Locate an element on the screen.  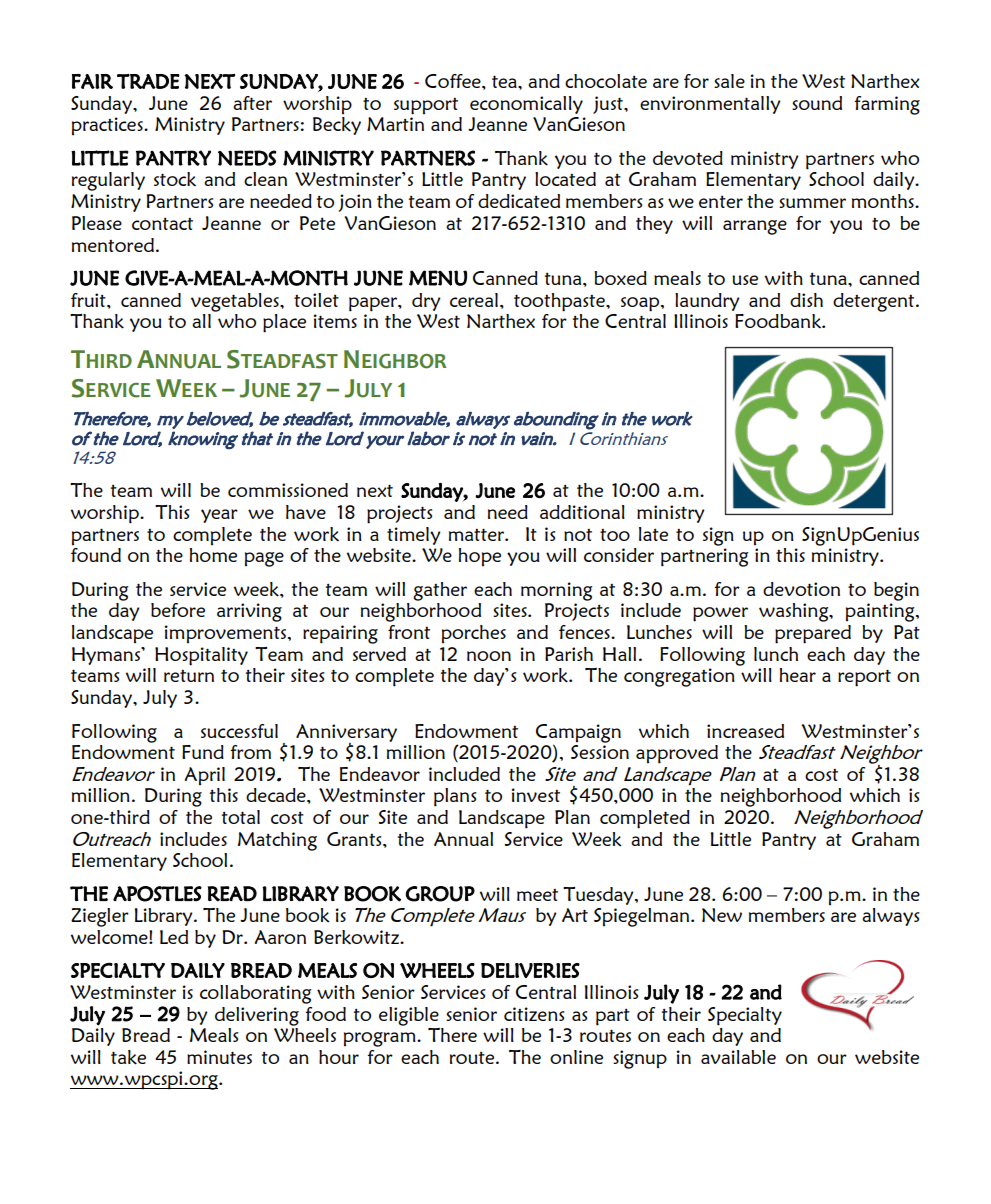
cereal is located at coordinates (474, 300).
